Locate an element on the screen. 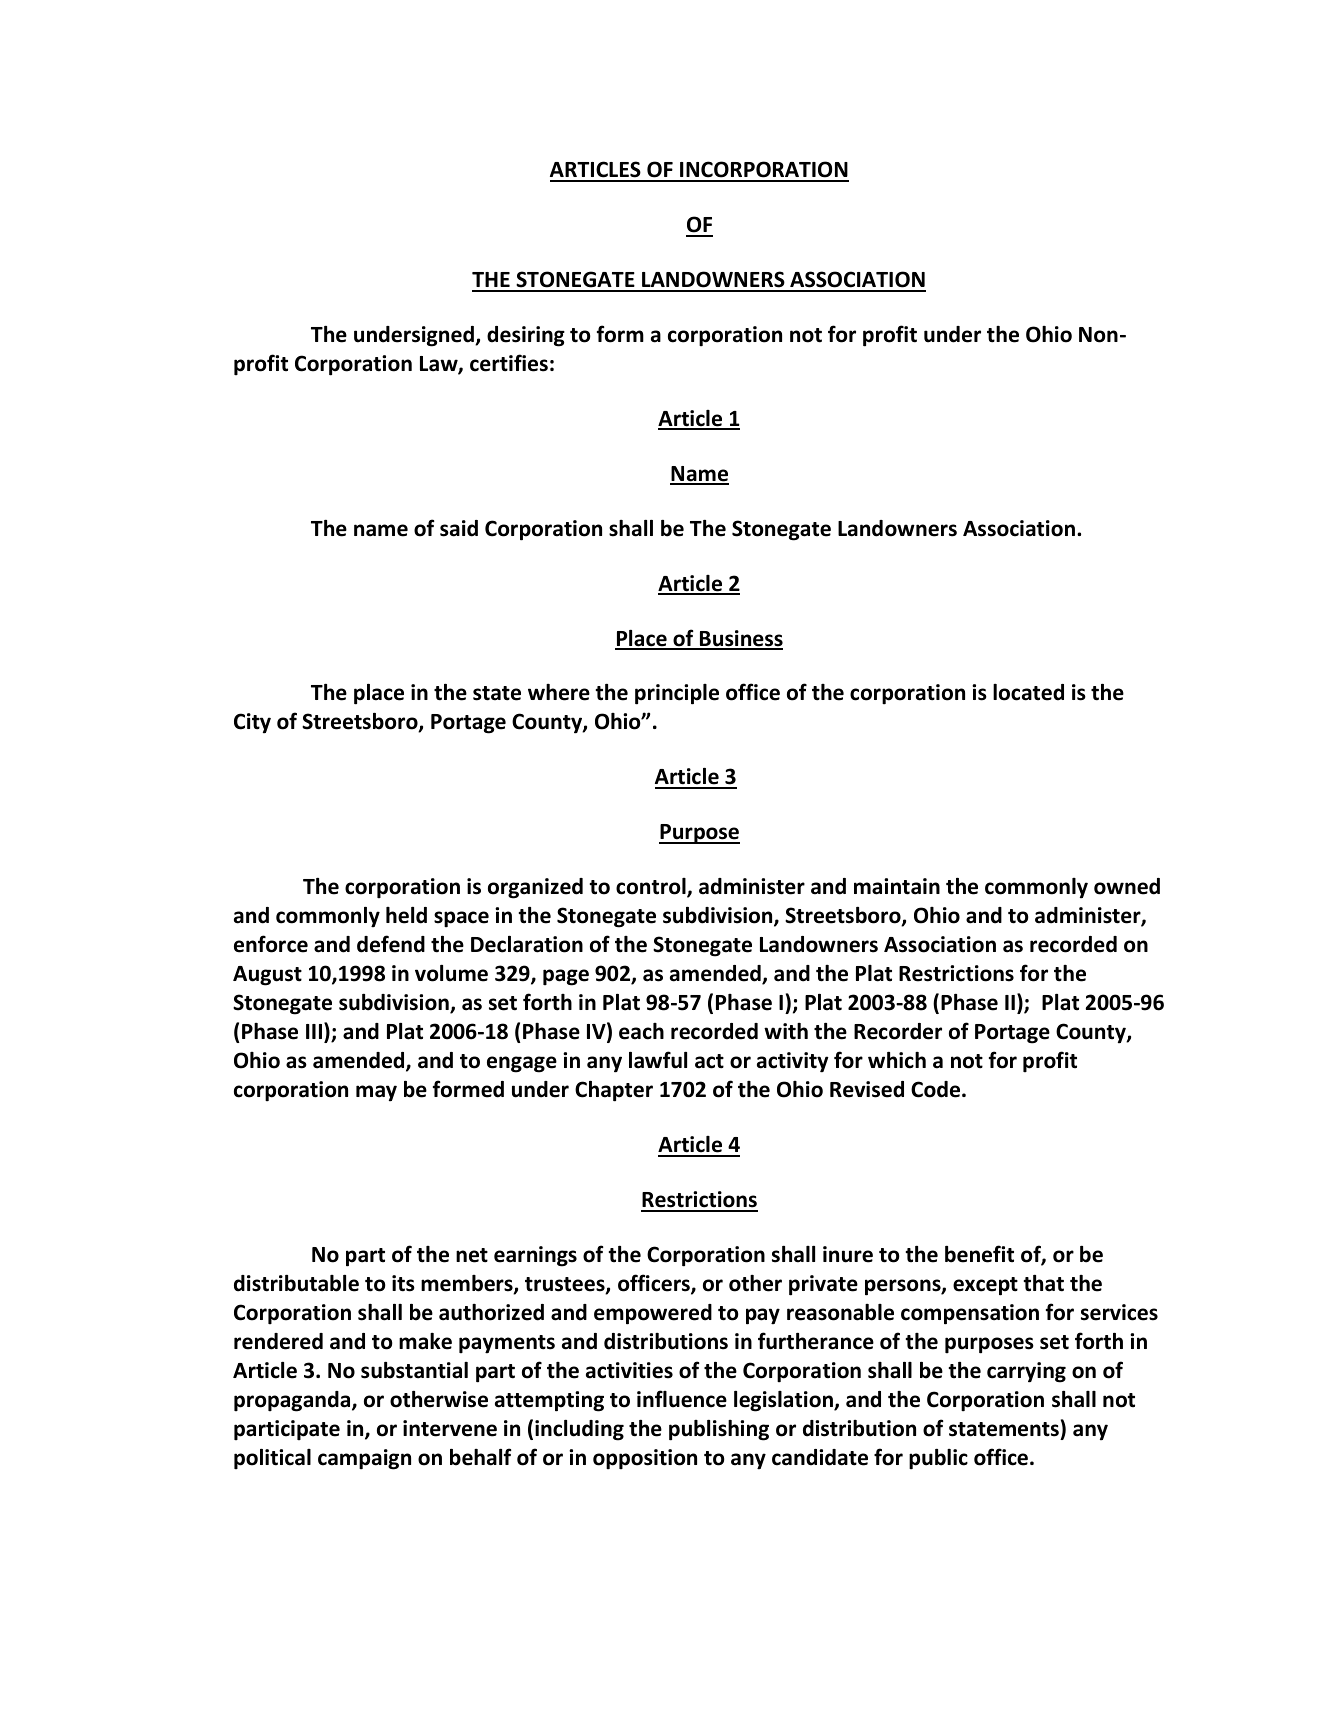 Image resolution: width=1321 pixels, height=1710 pixels. certifies is located at coordinates (509, 363).
